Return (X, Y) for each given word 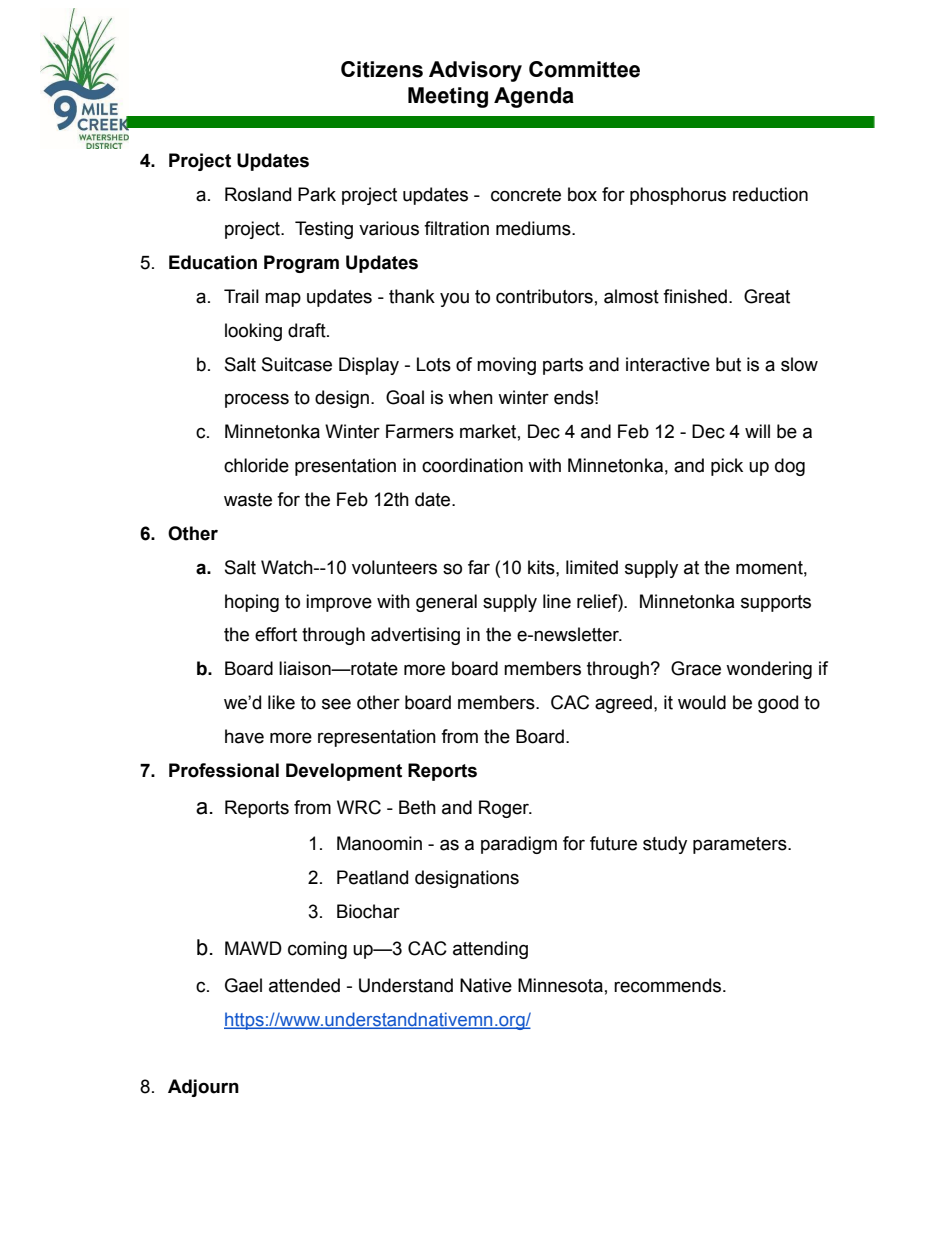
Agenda (534, 97)
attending (490, 950)
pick (727, 467)
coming (317, 950)
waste (248, 500)
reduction (770, 194)
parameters (741, 845)
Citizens (382, 69)
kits (542, 567)
